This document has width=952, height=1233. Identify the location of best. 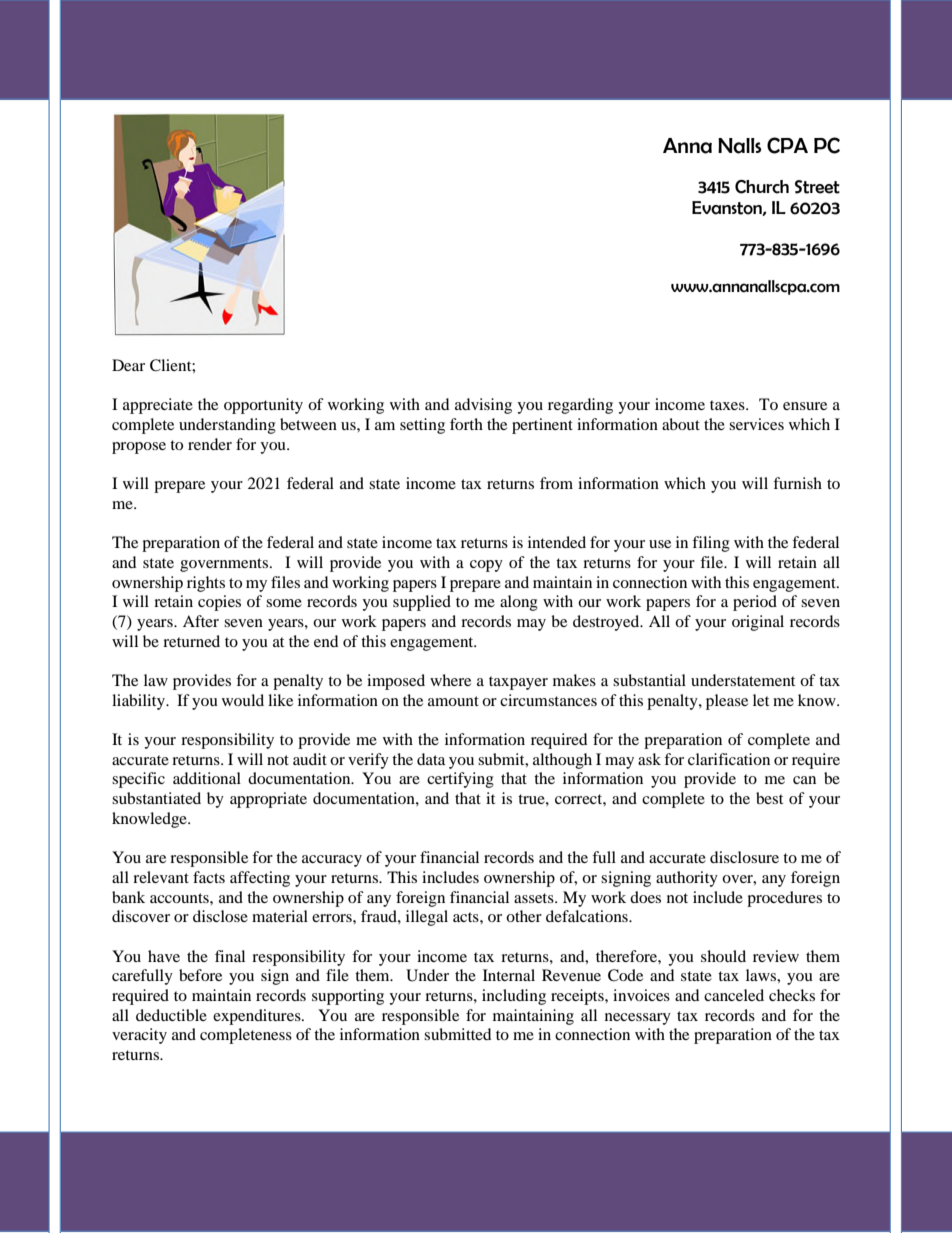
(769, 798).
